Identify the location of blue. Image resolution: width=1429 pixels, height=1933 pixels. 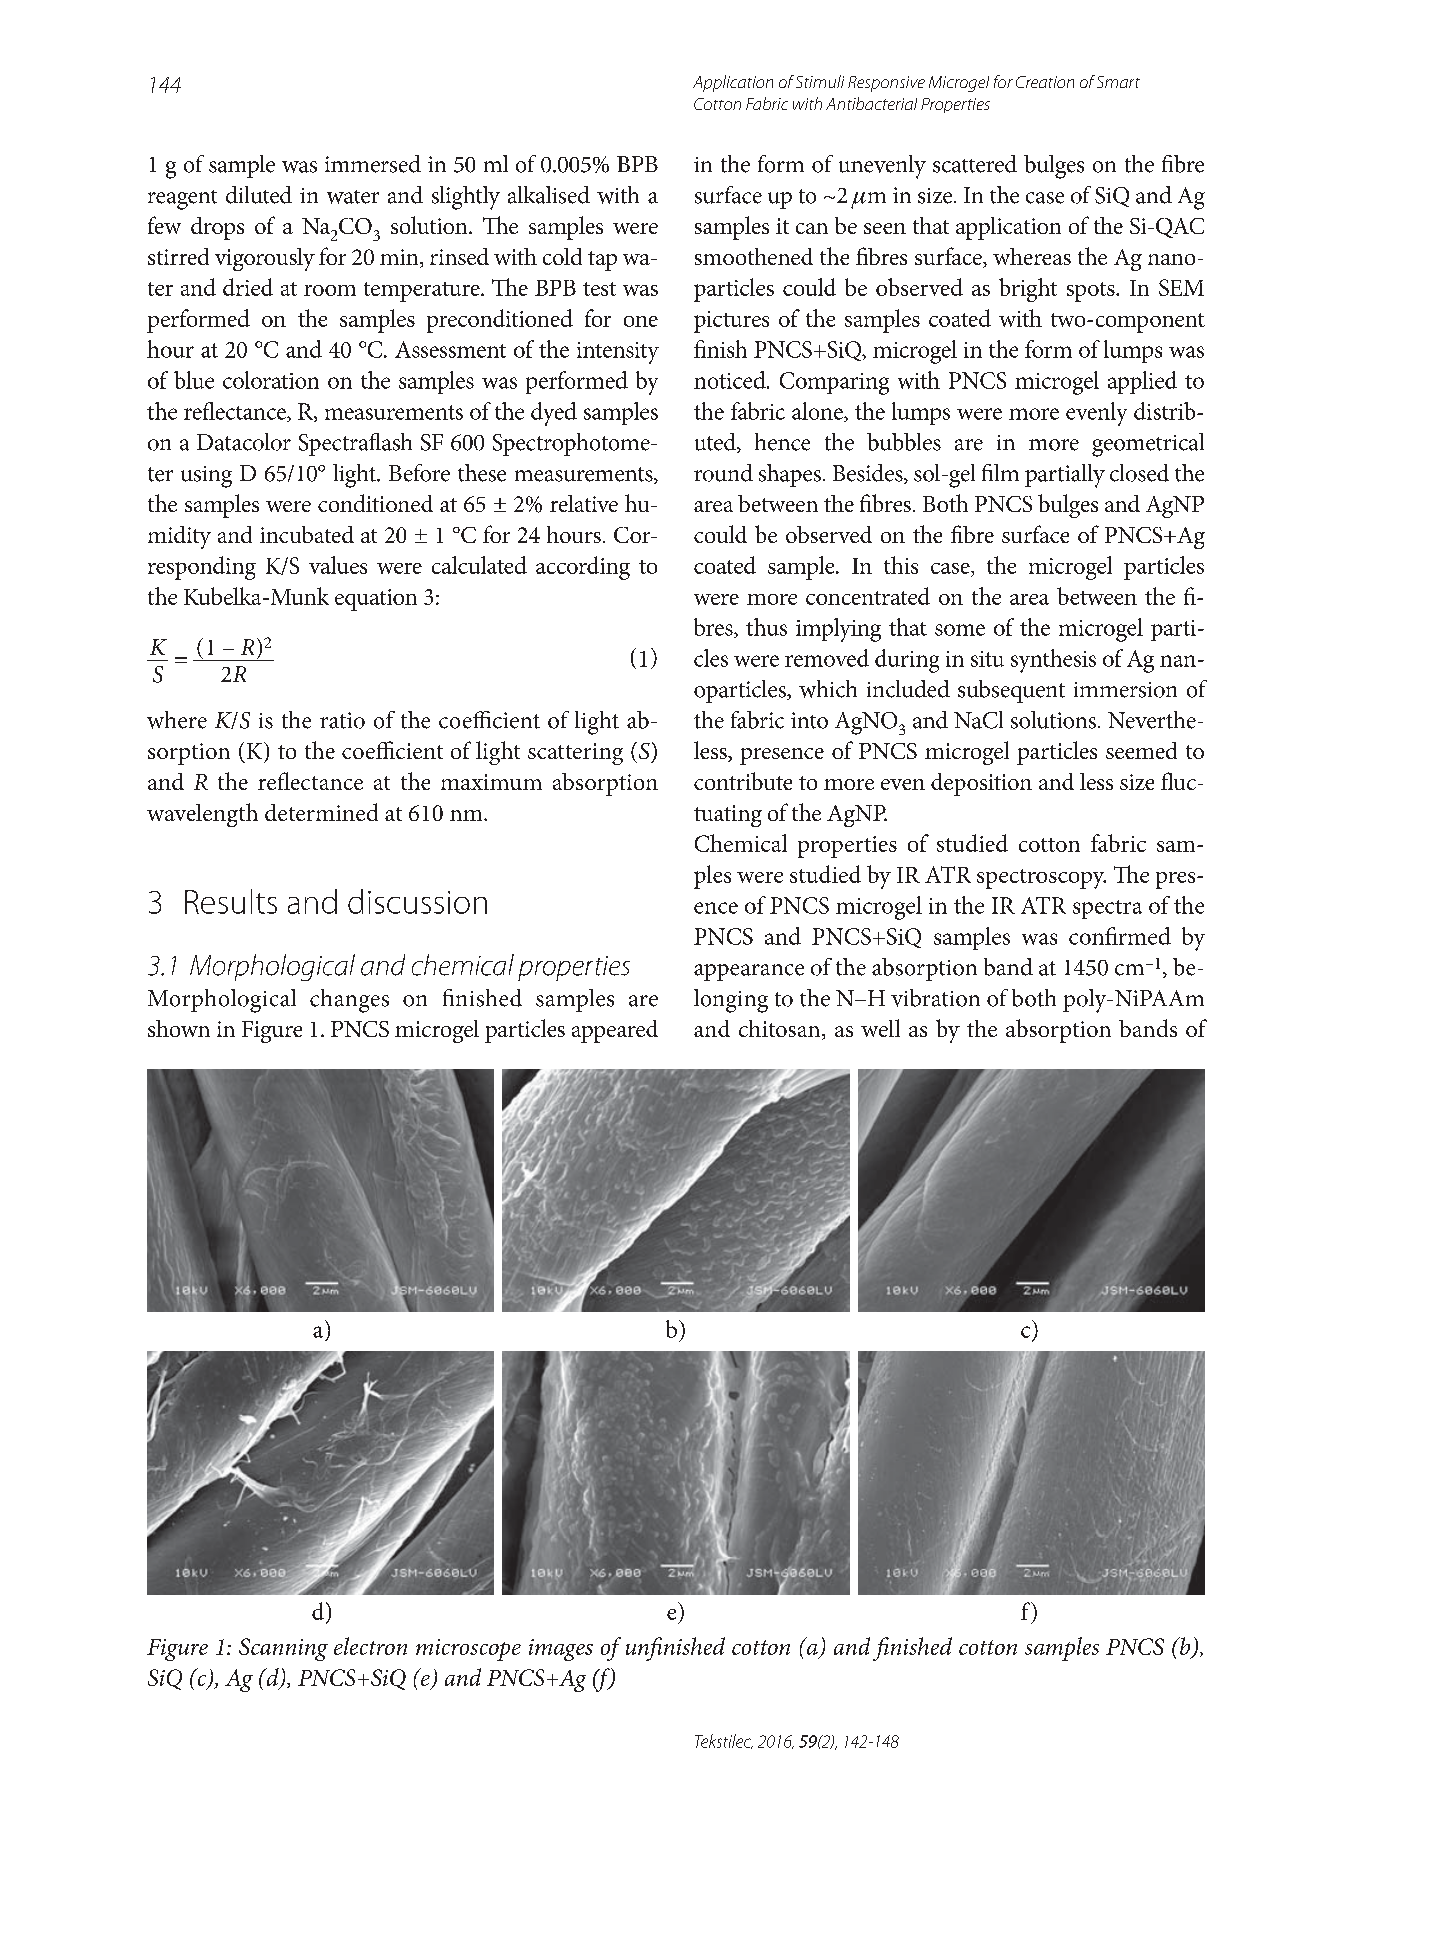
(194, 380).
